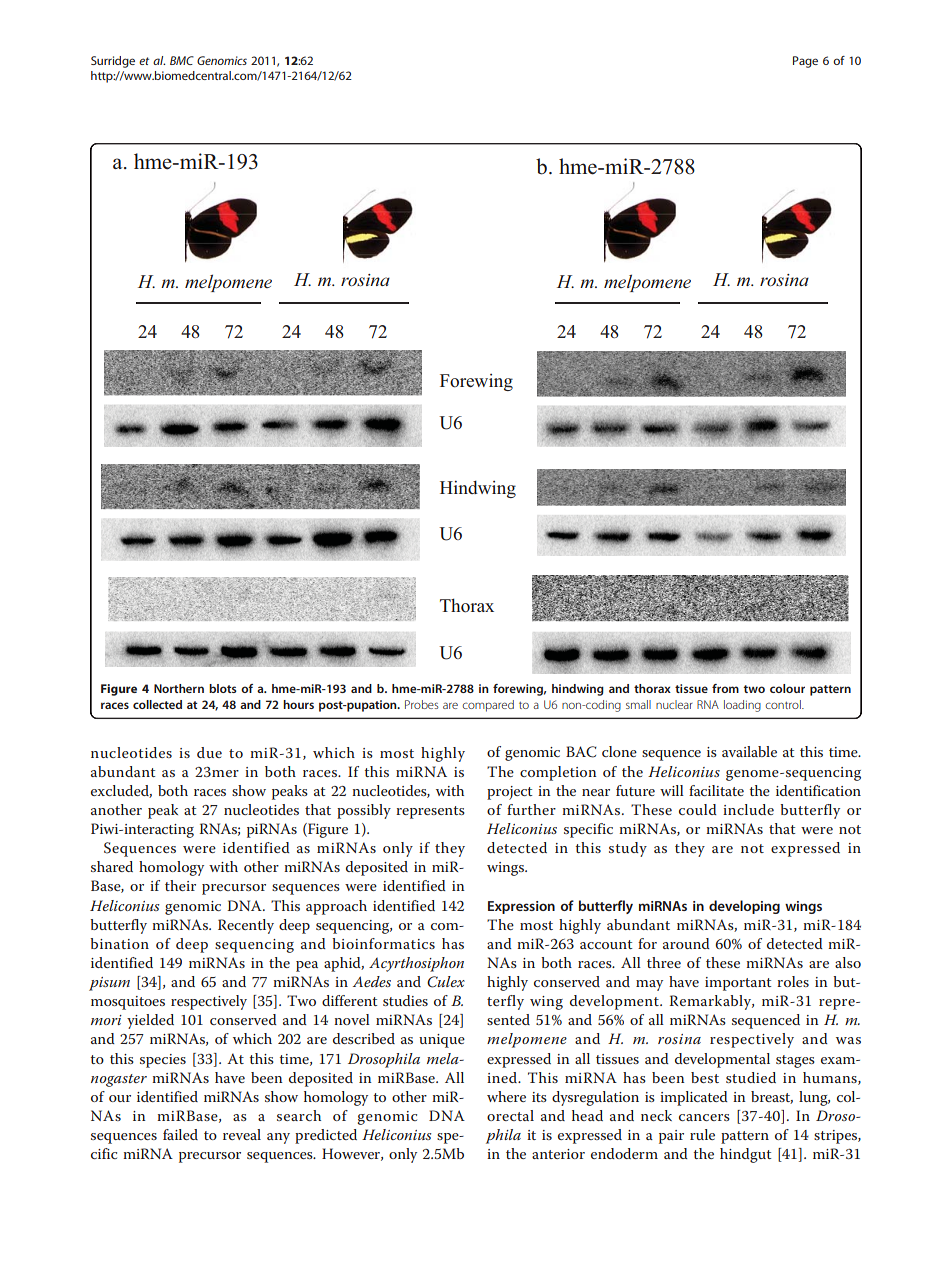 The width and height of the screenshot is (952, 1270). Describe the element at coordinates (745, 1155) in the screenshot. I see `hindgut` at that location.
